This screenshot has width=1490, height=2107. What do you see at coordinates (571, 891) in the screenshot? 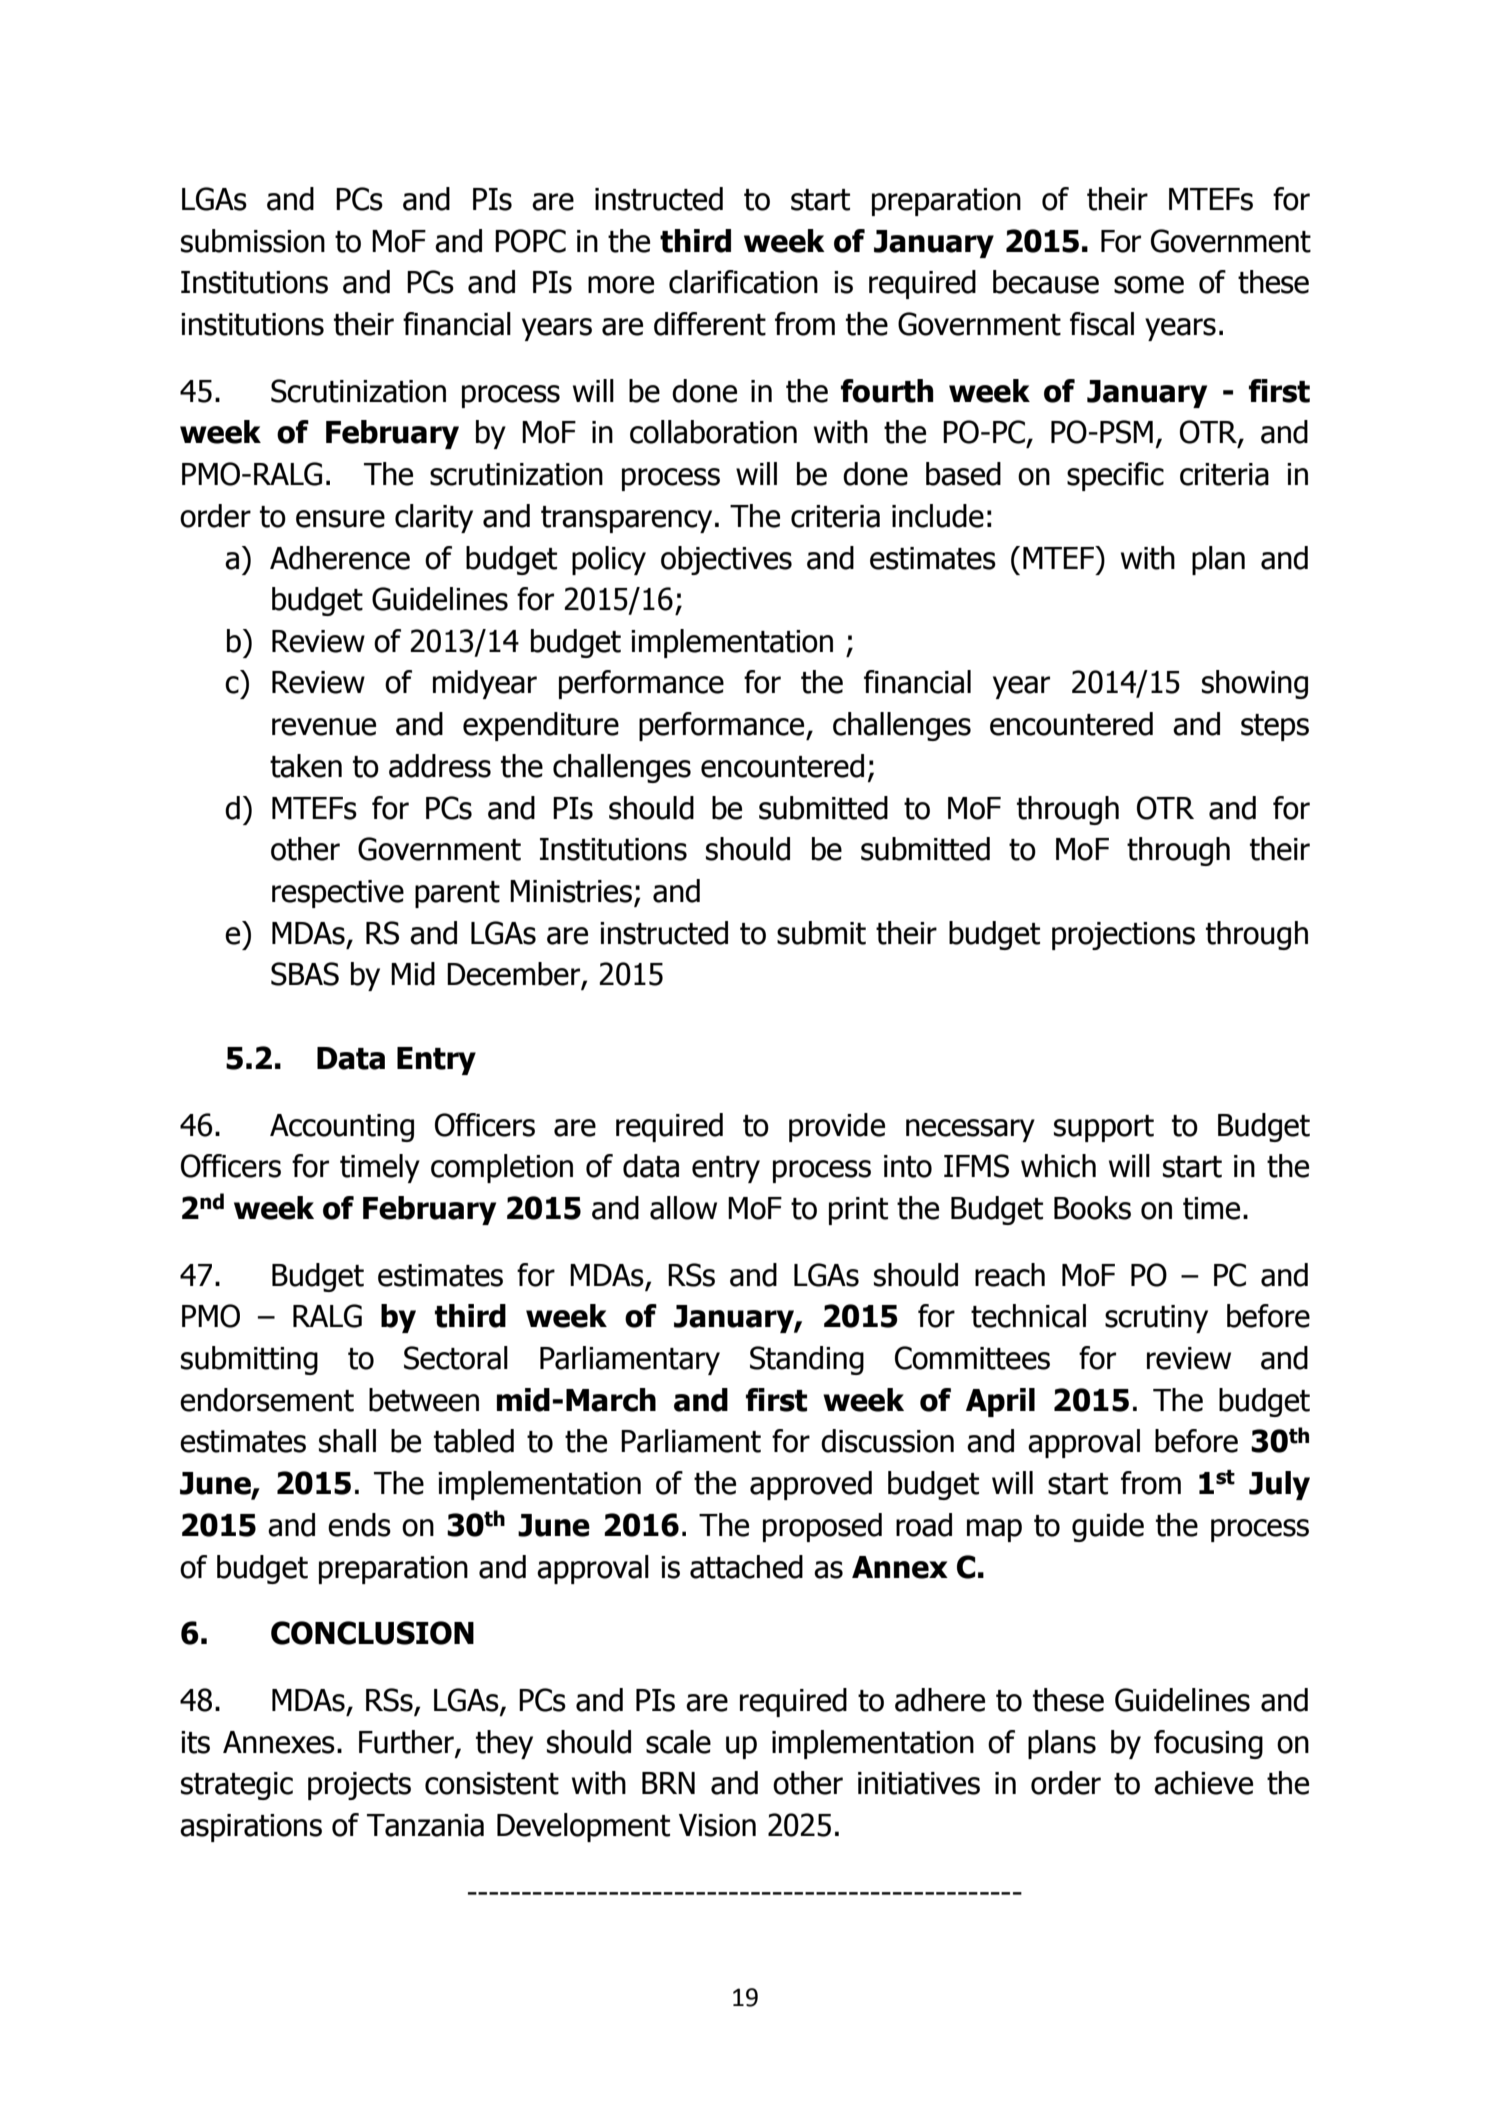
I see `Ministries` at bounding box center [571, 891].
